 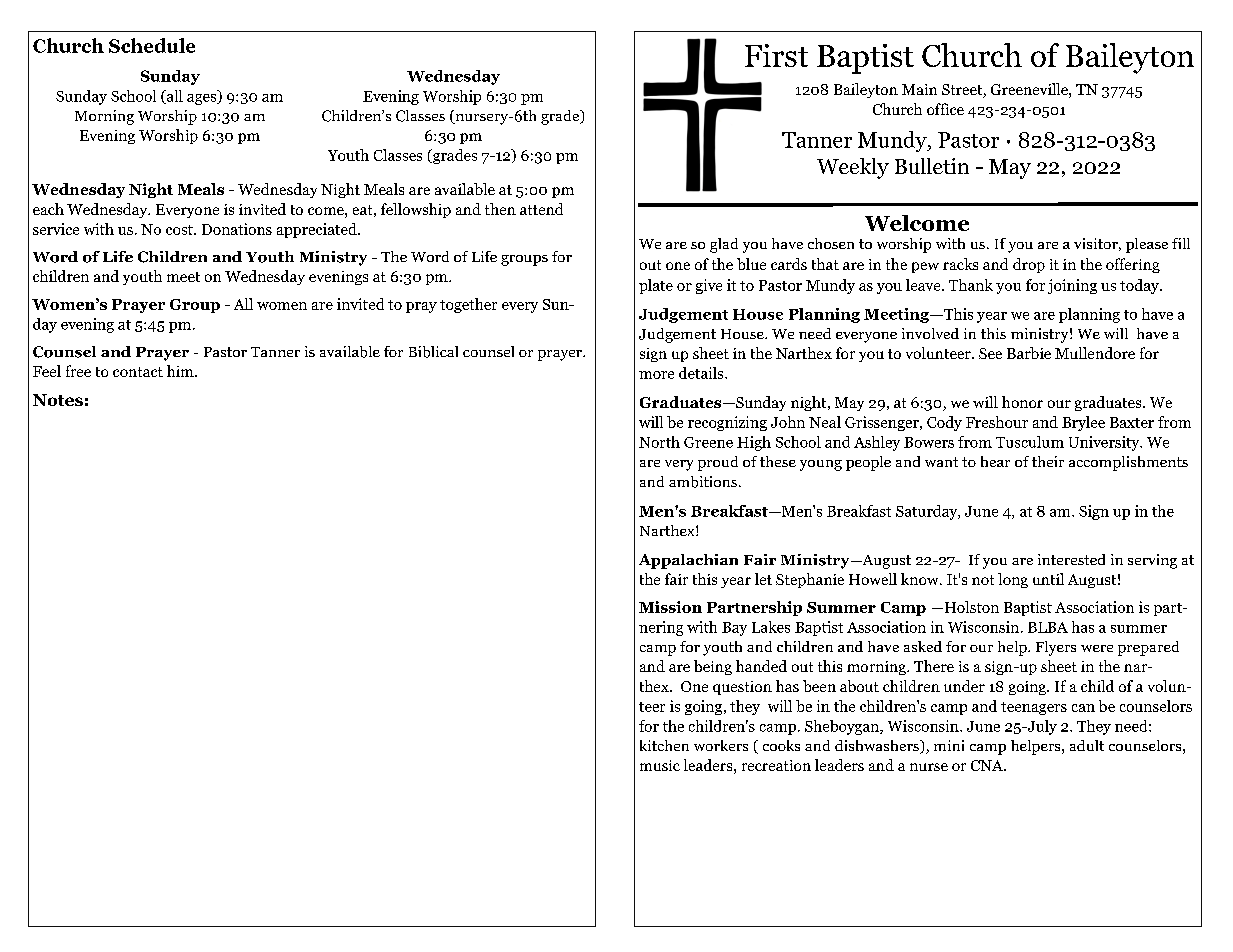 What do you see at coordinates (1022, 402) in the screenshot?
I see `honor` at bounding box center [1022, 402].
